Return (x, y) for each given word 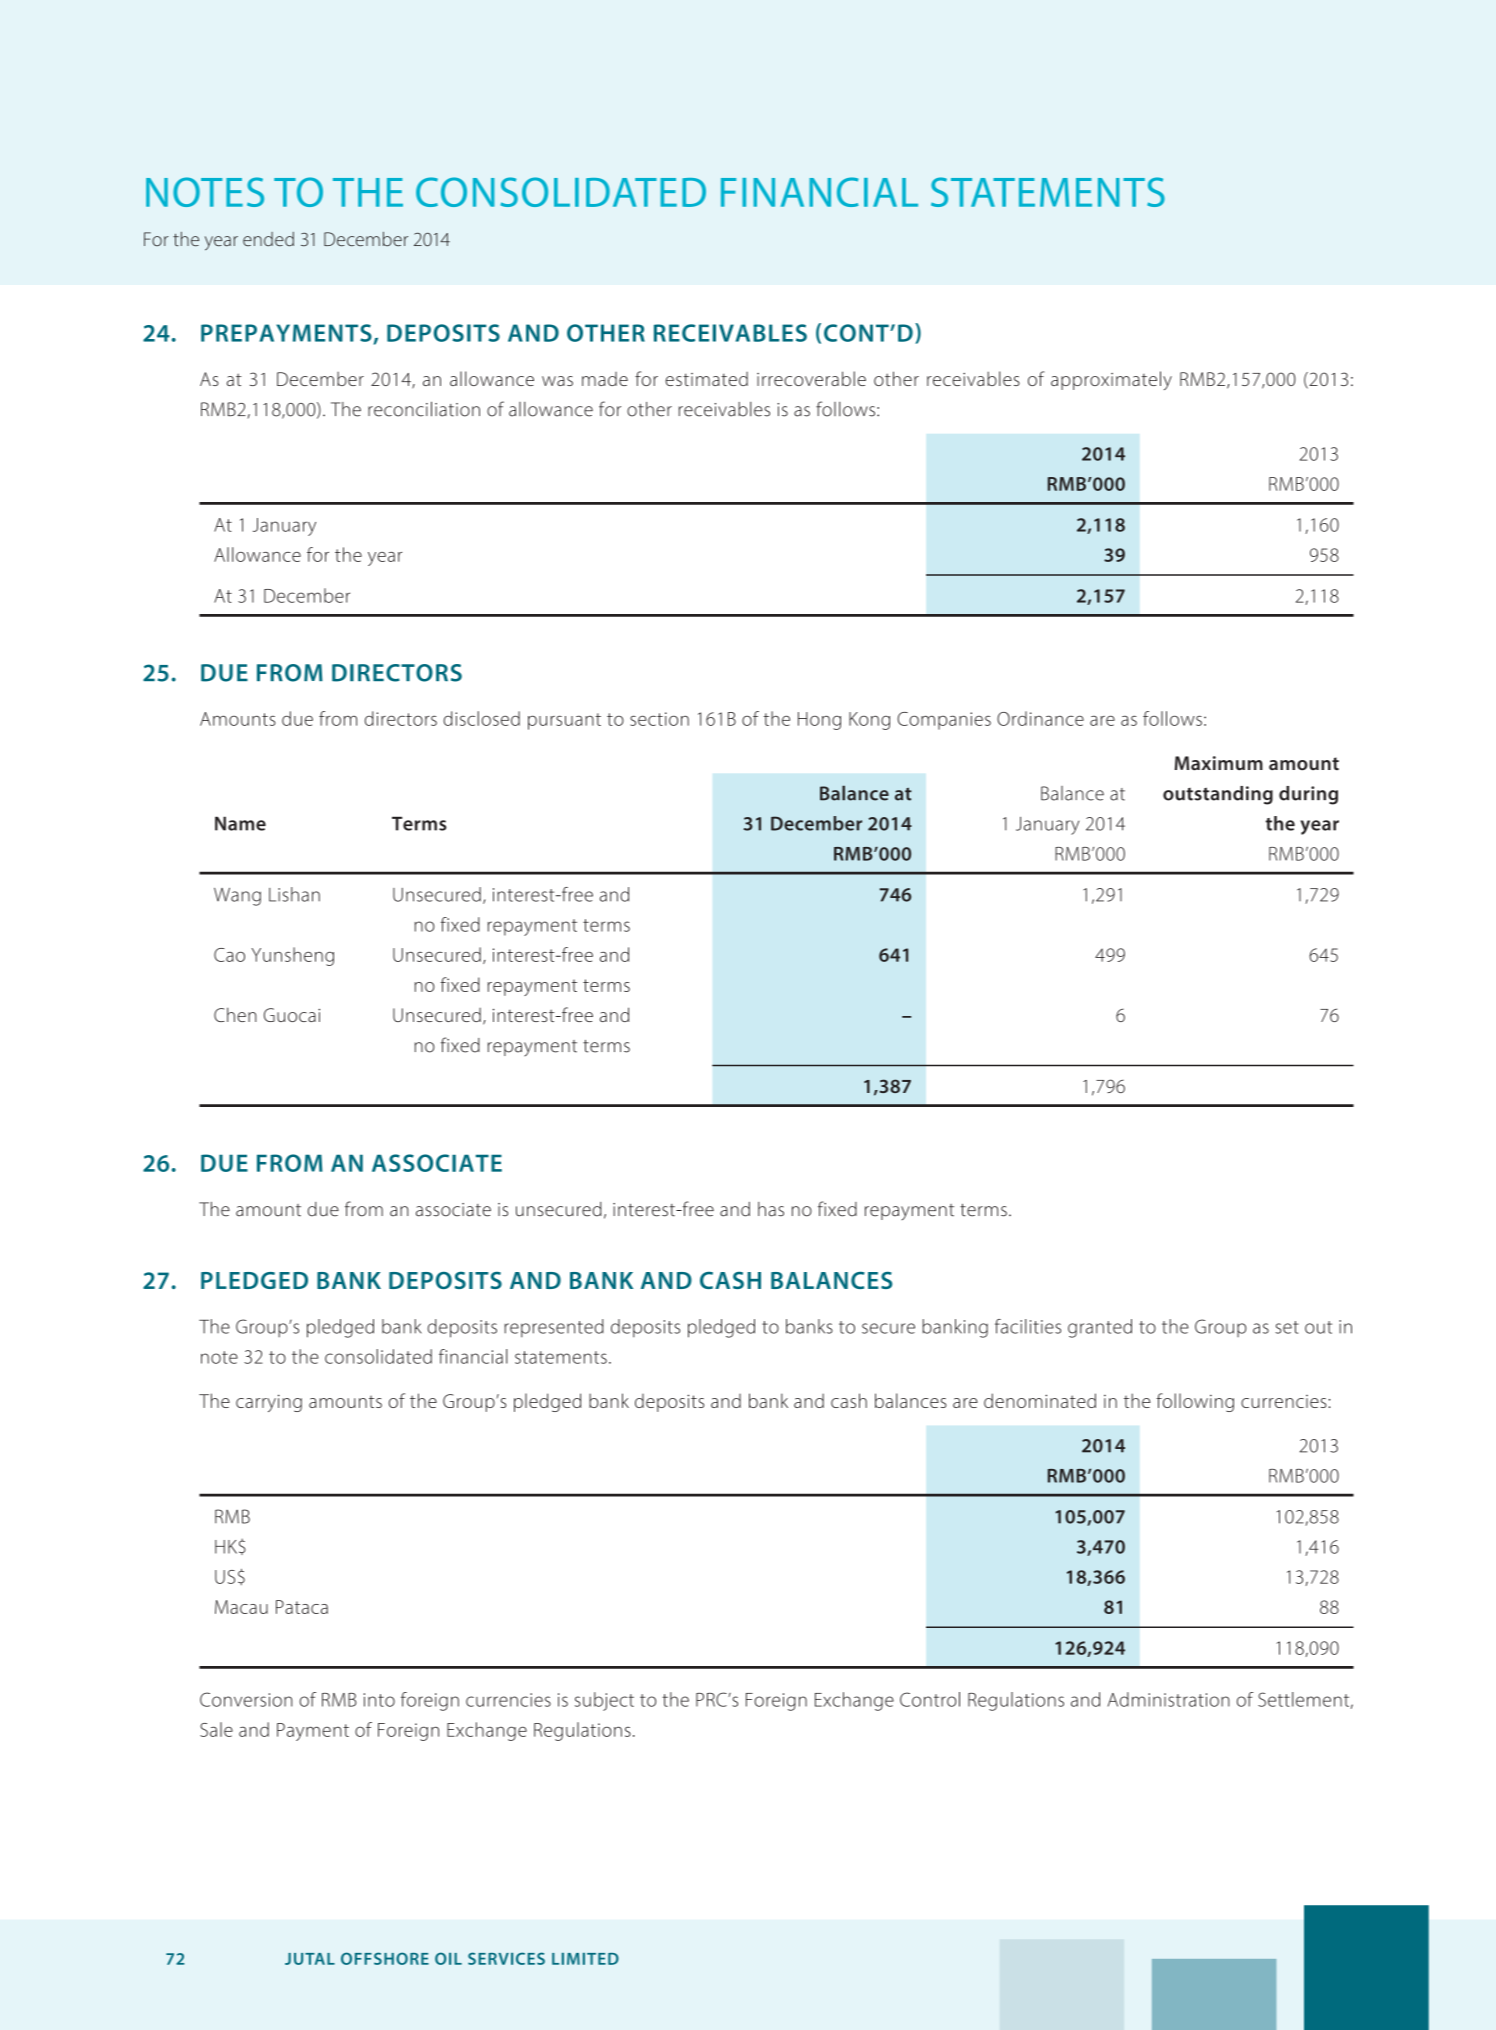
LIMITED (585, 1959)
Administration (1169, 1699)
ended (268, 239)
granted (1100, 1328)
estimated (706, 379)
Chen (235, 1014)
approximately (1111, 380)
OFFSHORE (385, 1958)
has (771, 1209)
